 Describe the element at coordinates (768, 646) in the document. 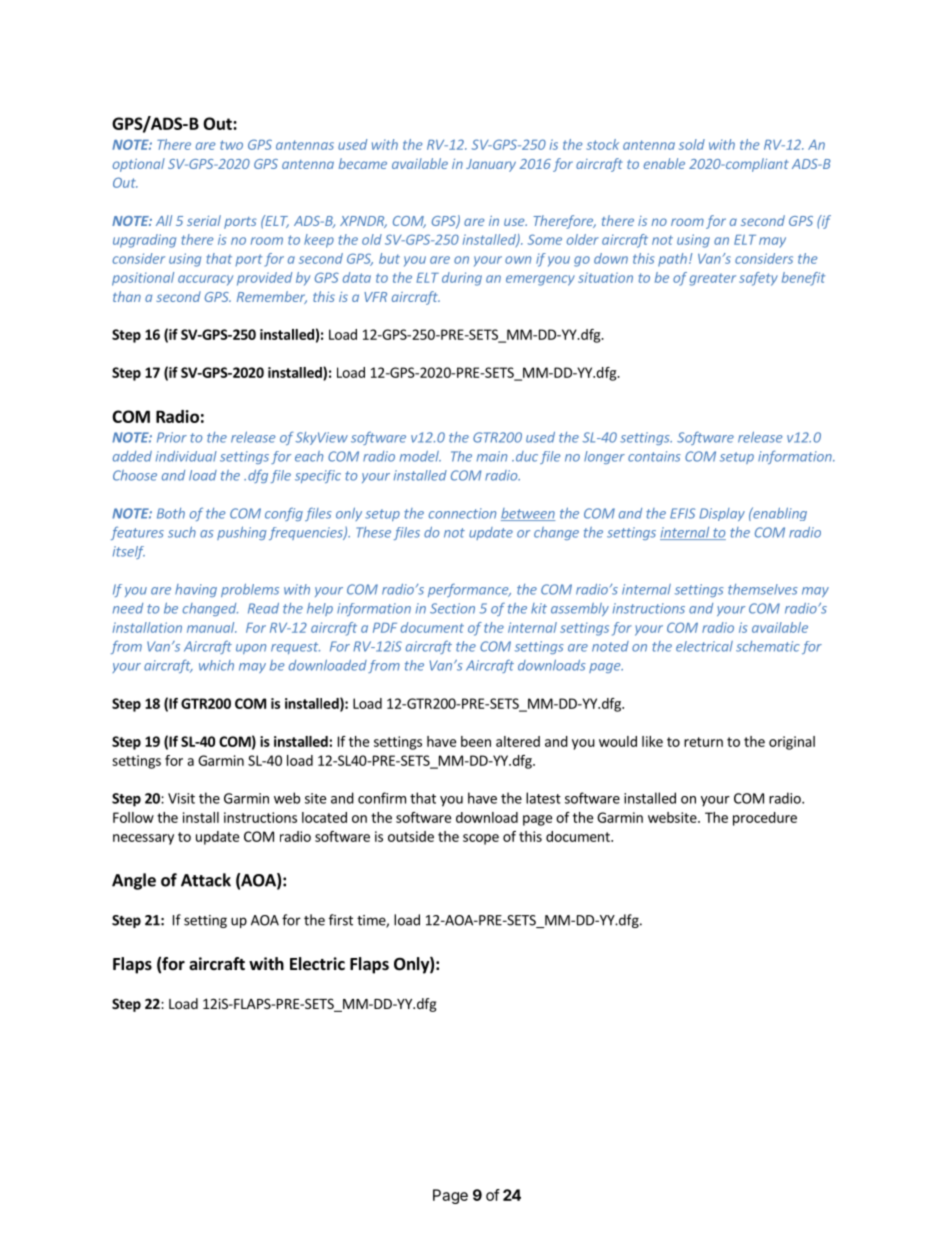

I see `schematic` at that location.
